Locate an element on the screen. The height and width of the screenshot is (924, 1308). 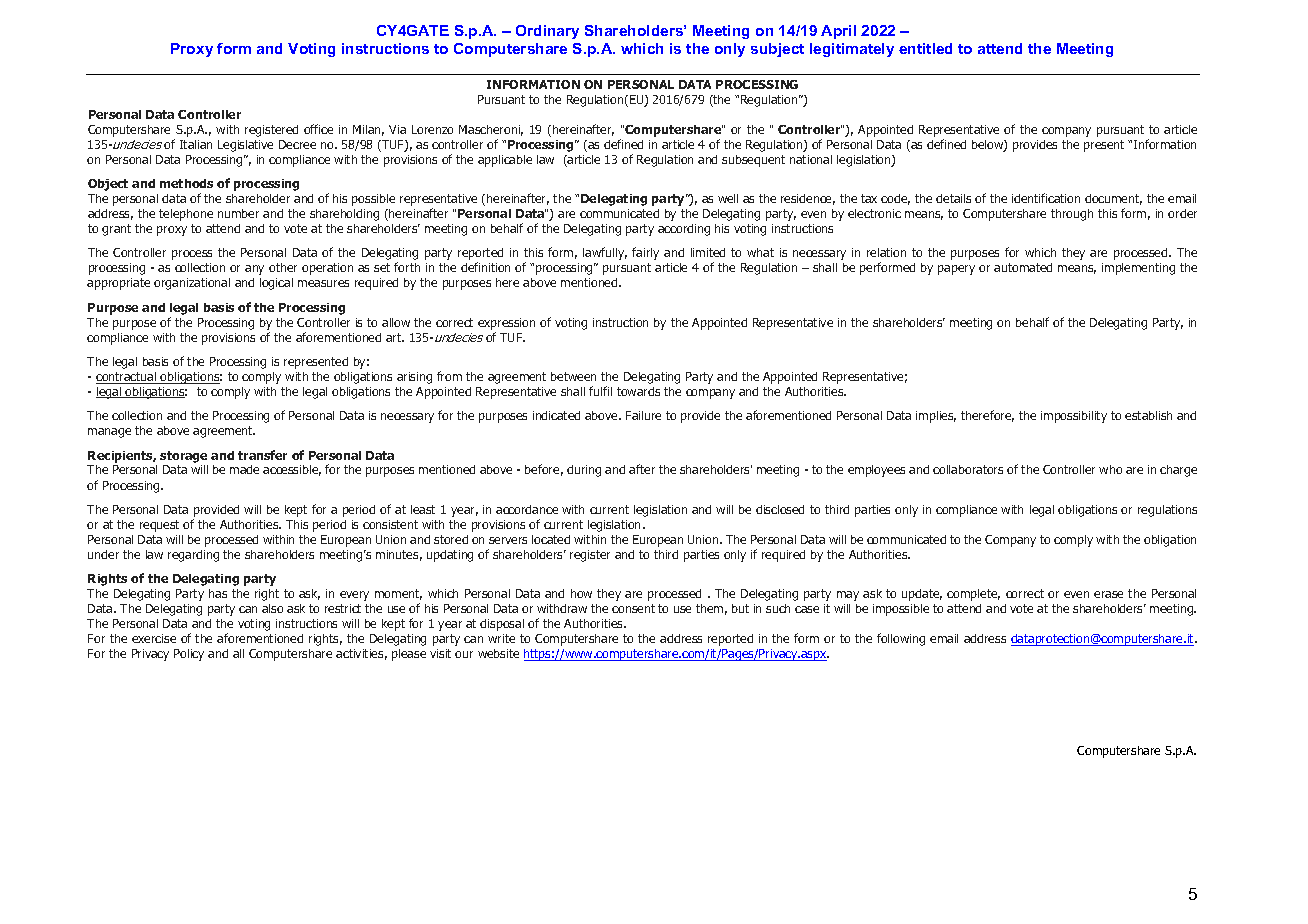
between is located at coordinates (573, 376).
